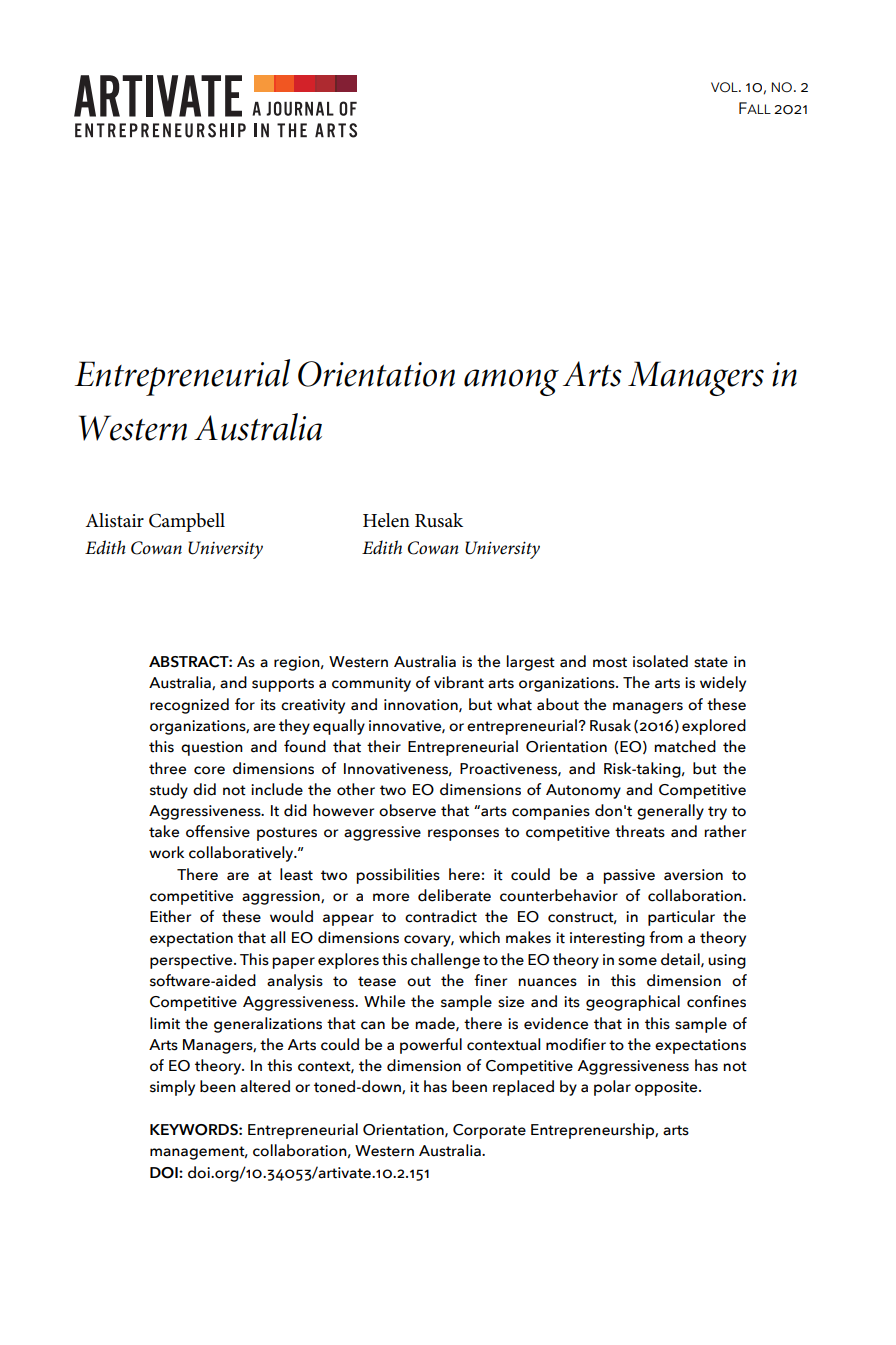 The width and height of the screenshot is (896, 1345). Describe the element at coordinates (187, 522) in the screenshot. I see `Campbell` at that location.
